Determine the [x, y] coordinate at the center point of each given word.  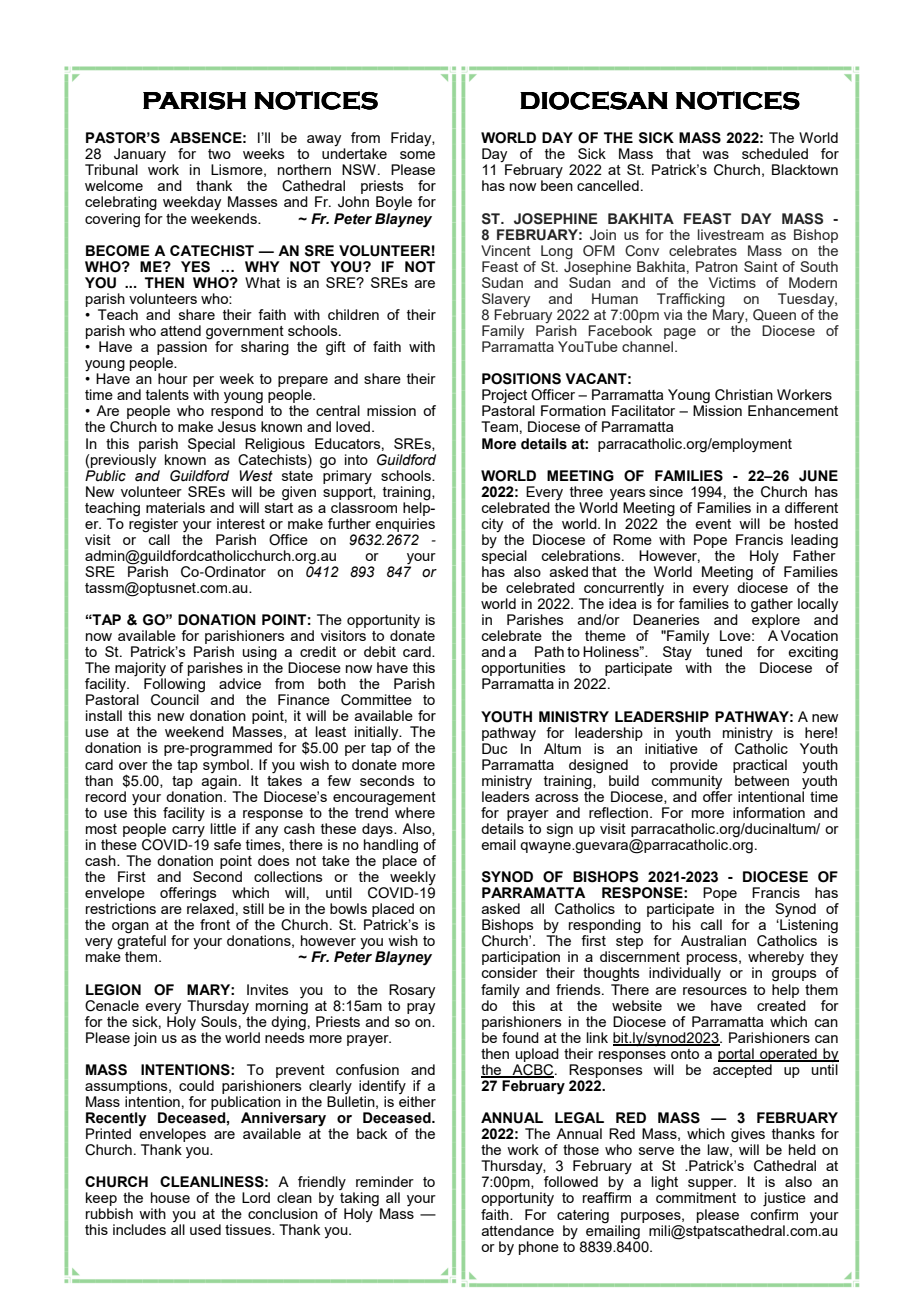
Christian [744, 395]
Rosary [412, 991]
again [219, 782]
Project [504, 397]
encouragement [384, 799]
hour [173, 378]
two [219, 154]
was [715, 155]
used [205, 1229]
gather [772, 606]
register [153, 524]
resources [715, 991]
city [492, 525]
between [762, 780]
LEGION [113, 990]
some [417, 155]
